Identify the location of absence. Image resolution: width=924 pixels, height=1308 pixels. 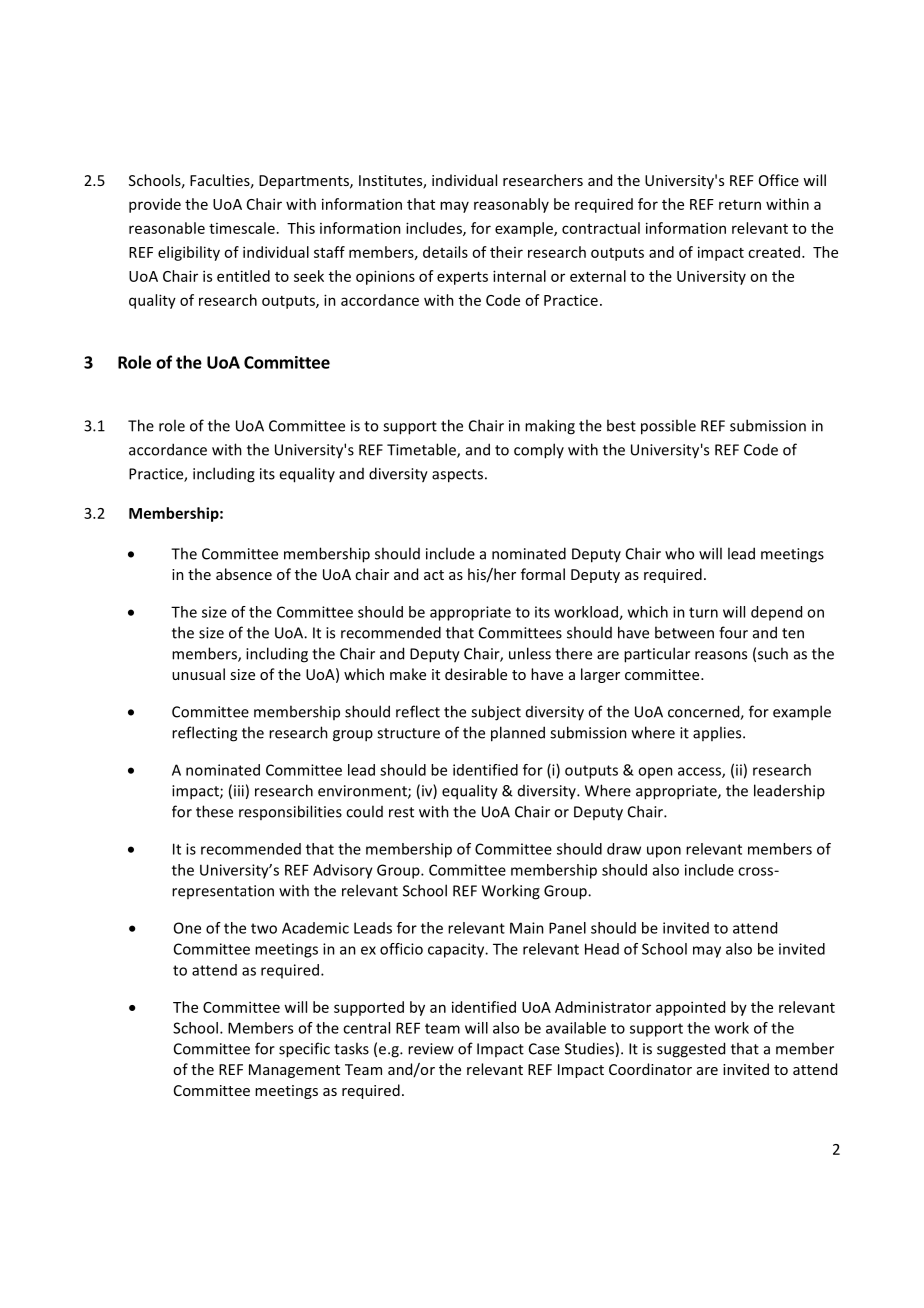
(244, 574).
